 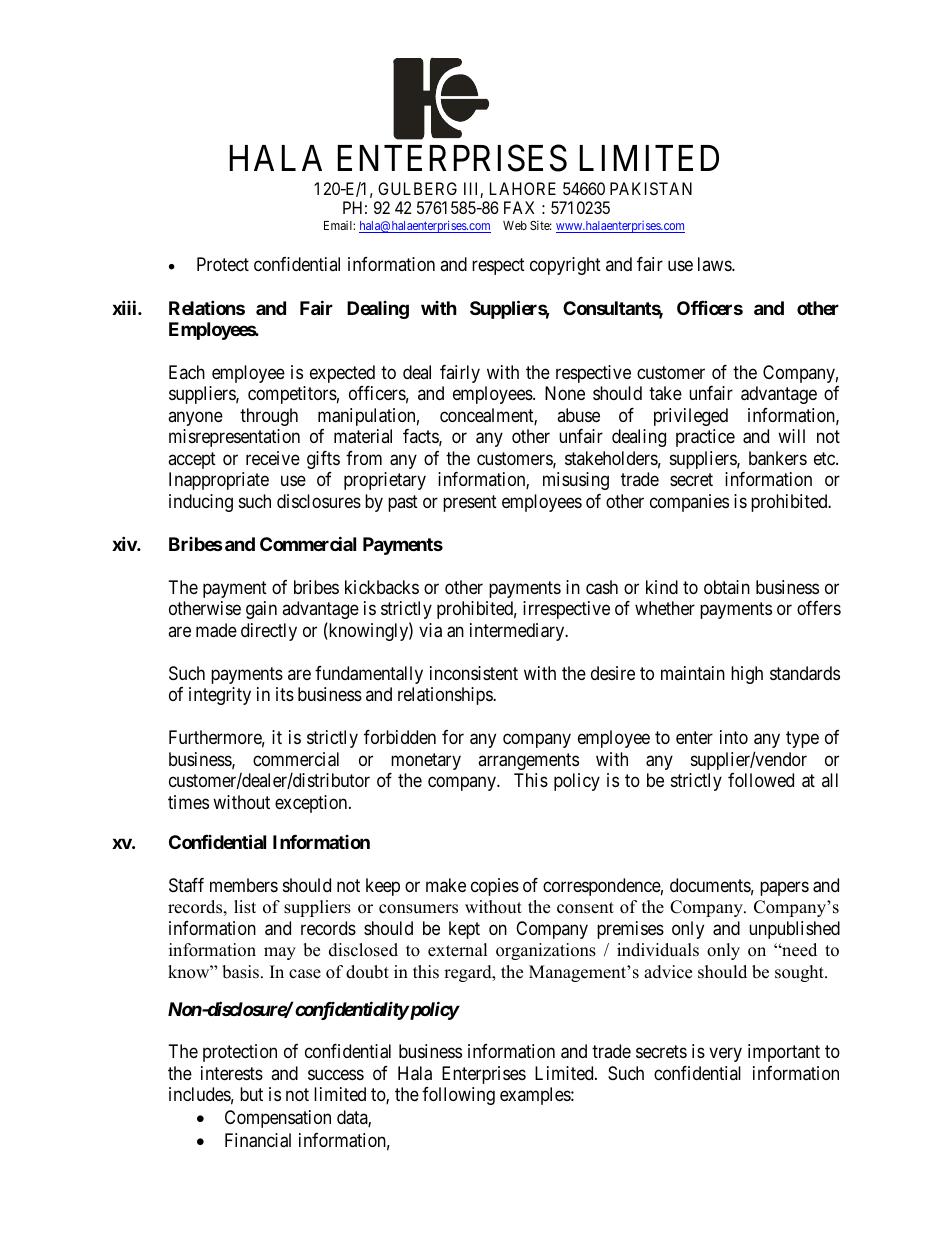 What do you see at coordinates (474, 673) in the screenshot?
I see `inconsistent` at bounding box center [474, 673].
